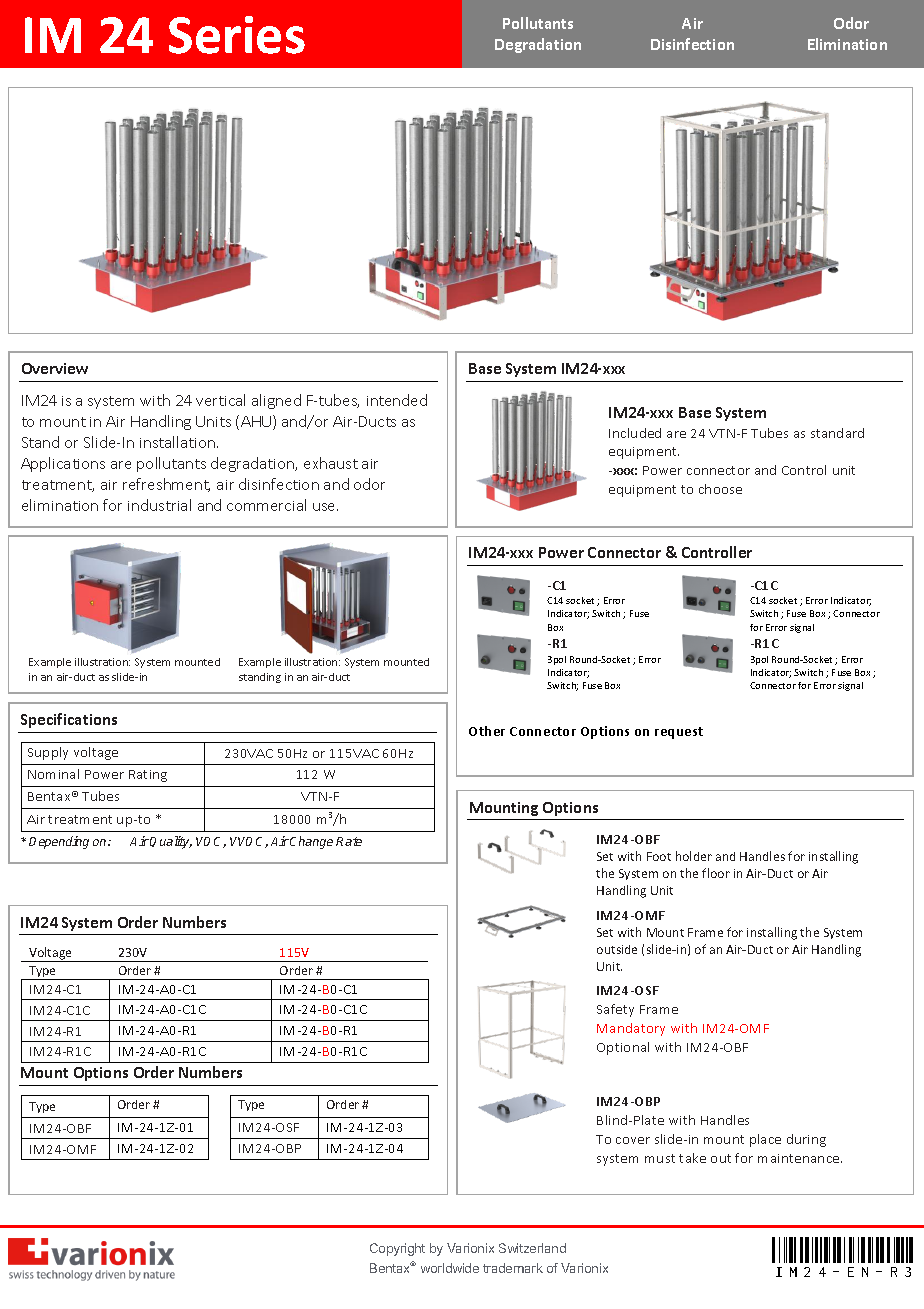 This screenshot has height=1309, width=924. Describe the element at coordinates (487, 731) in the screenshot. I see `Other` at that location.
